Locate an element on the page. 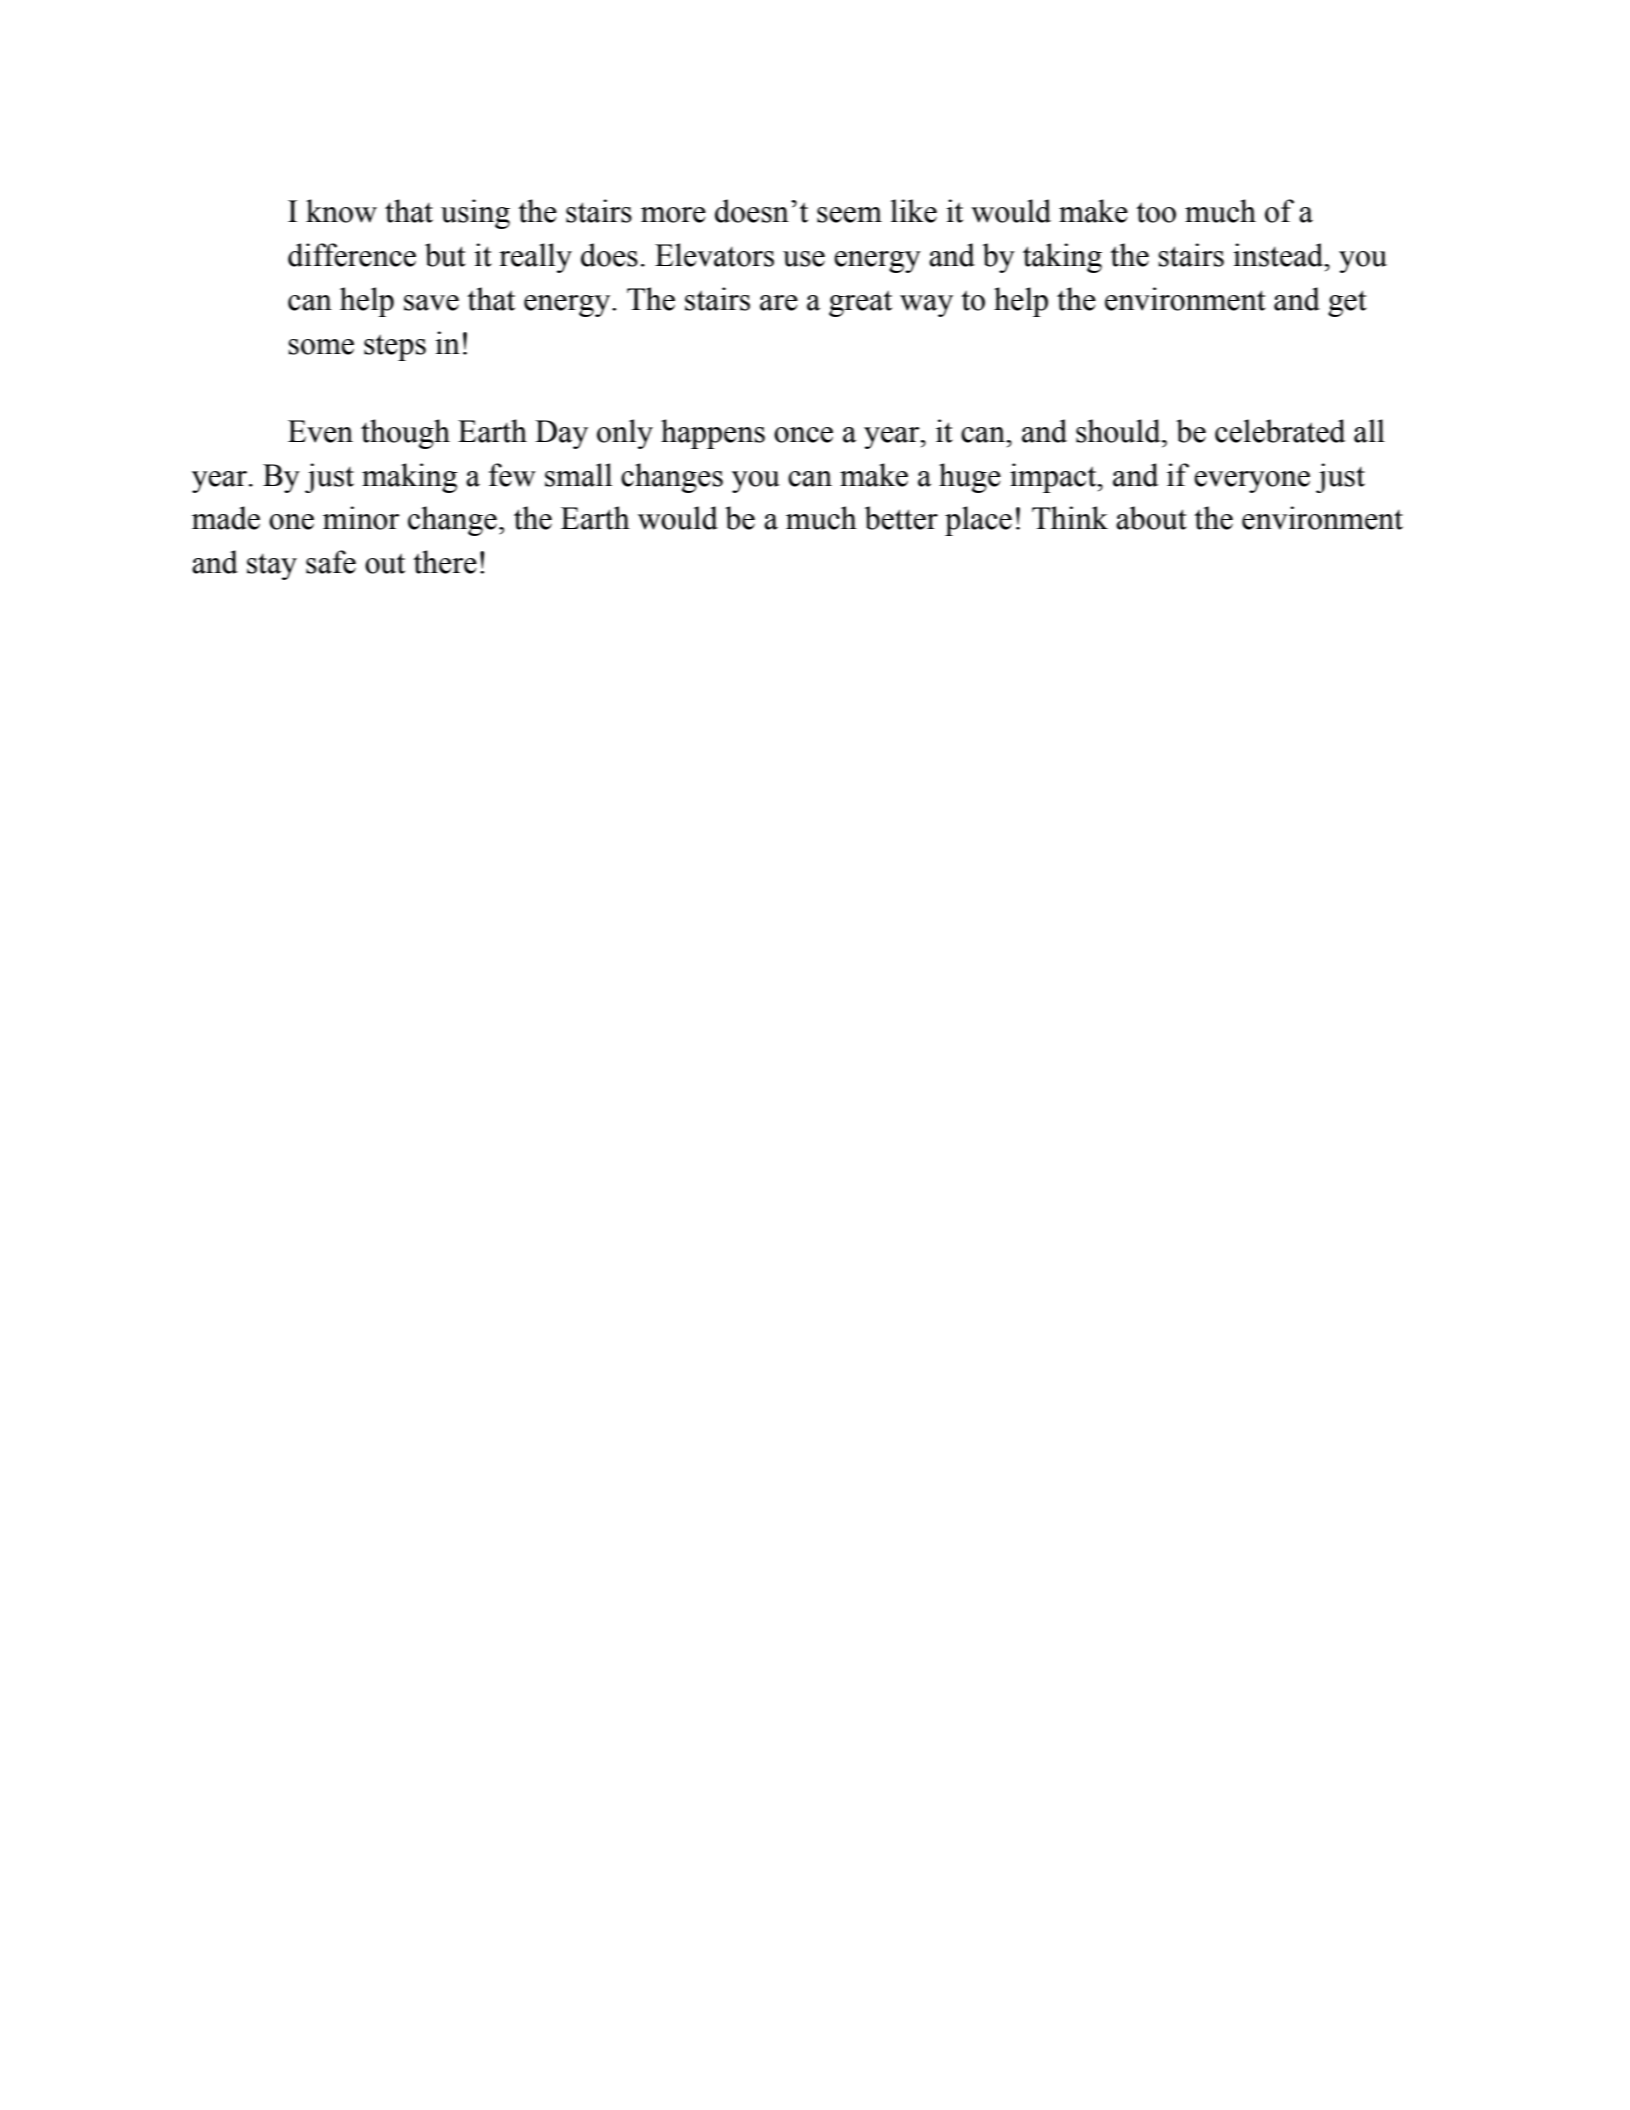 Image resolution: width=1630 pixels, height=2110 pixels. steps is located at coordinates (395, 347).
